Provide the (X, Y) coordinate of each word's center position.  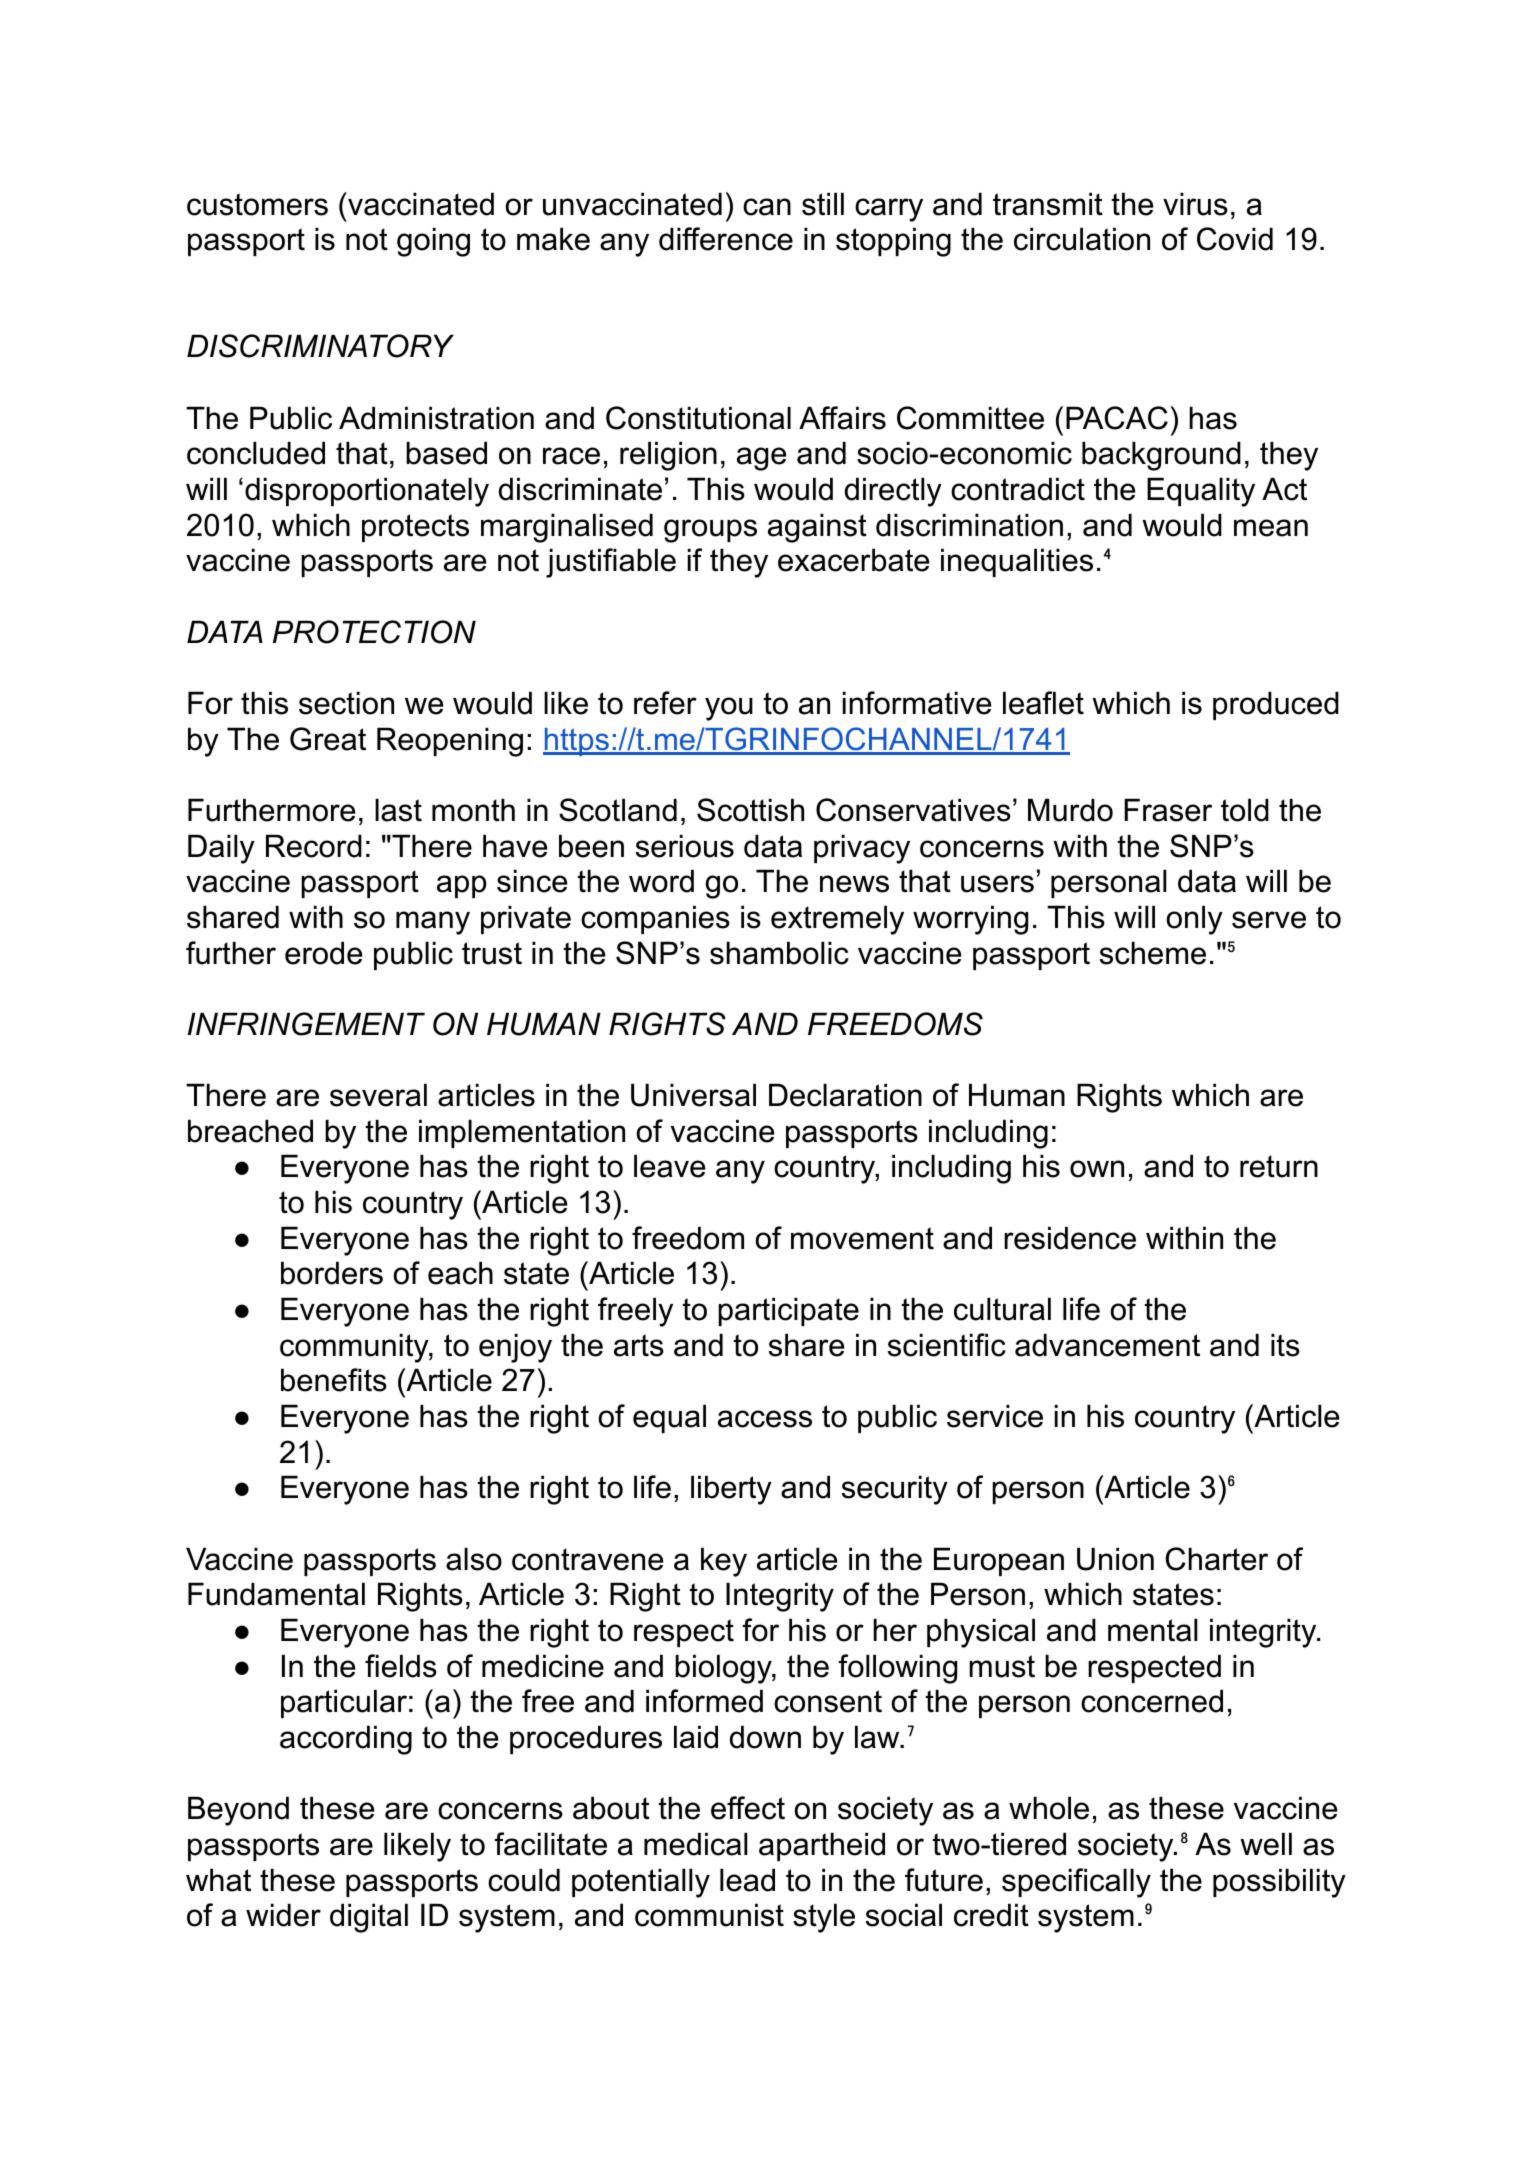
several (378, 1095)
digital (369, 1918)
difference (726, 239)
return (1279, 1166)
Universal (693, 1095)
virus (1195, 204)
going (433, 242)
